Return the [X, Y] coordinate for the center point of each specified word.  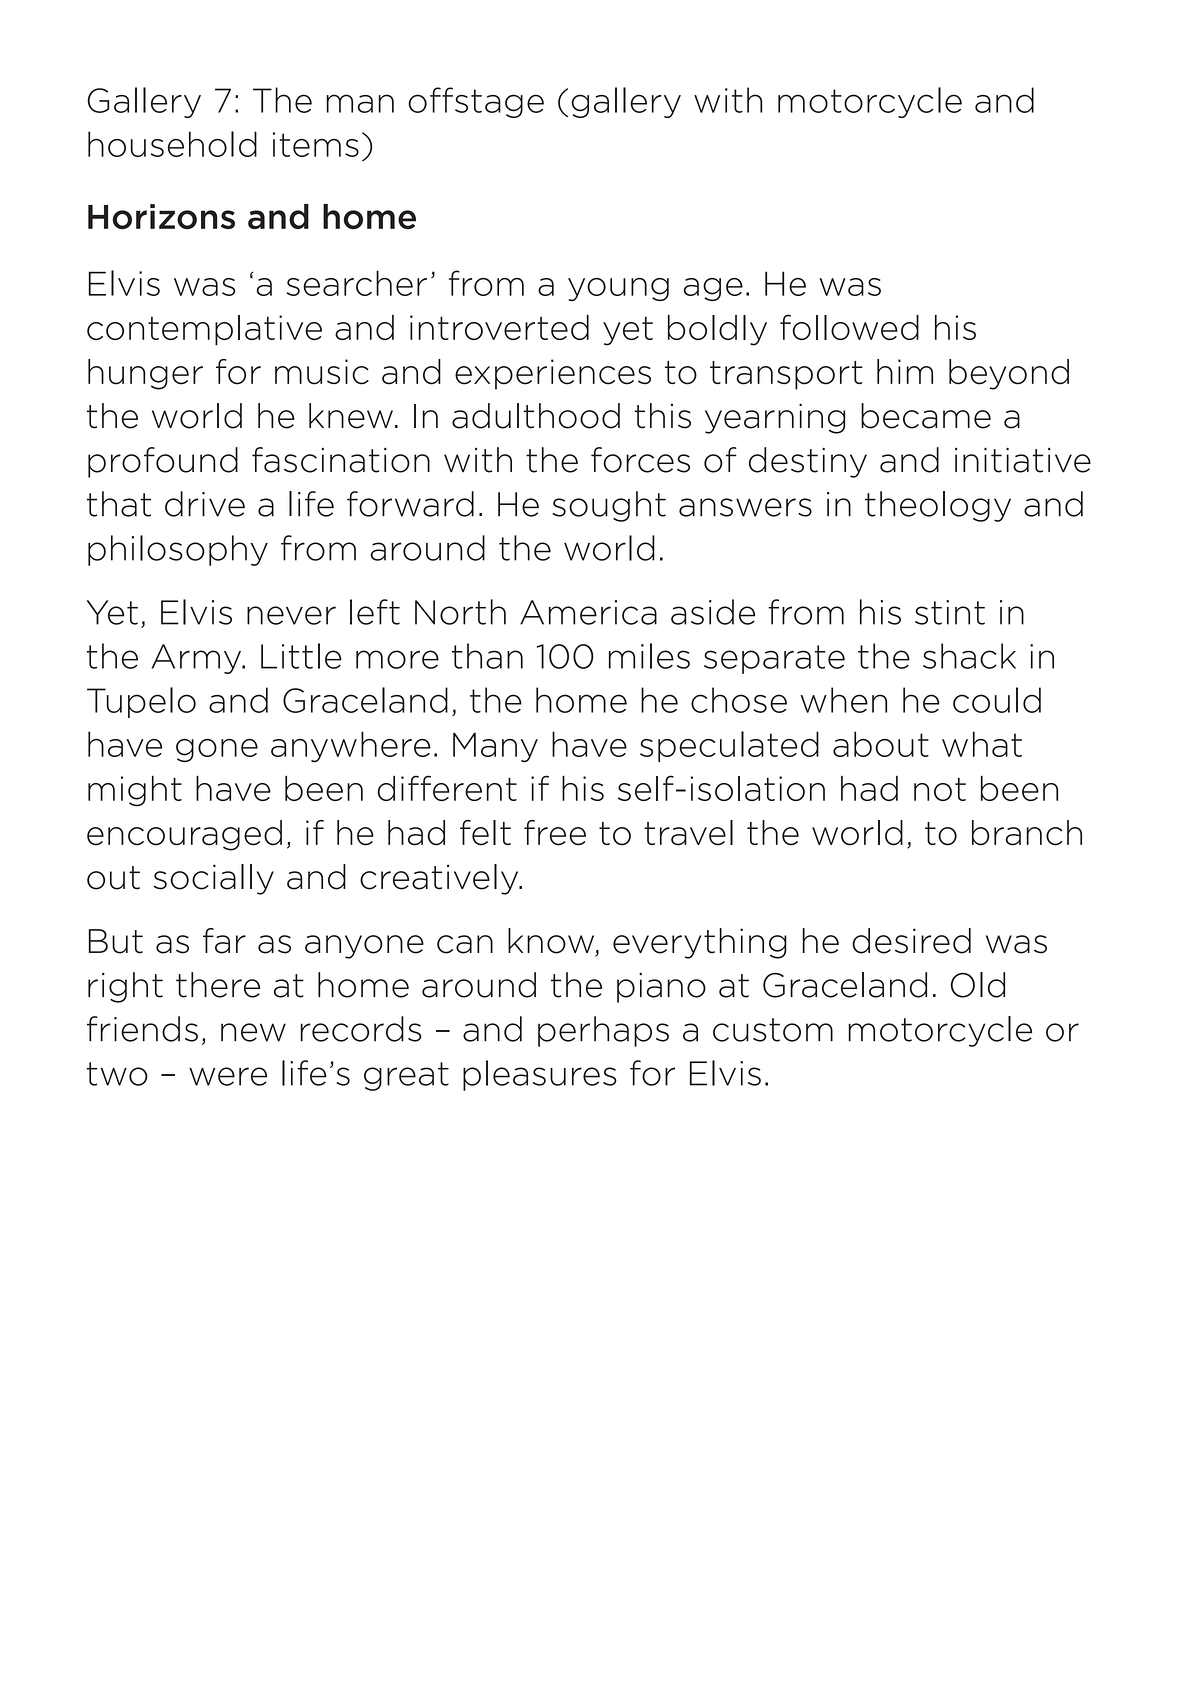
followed [849, 327]
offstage [476, 102]
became [926, 416]
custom [773, 1030]
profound [163, 462]
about [881, 744]
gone [217, 750]
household [172, 144]
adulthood [536, 416]
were [228, 1076]
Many [495, 747]
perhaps [603, 1031]
